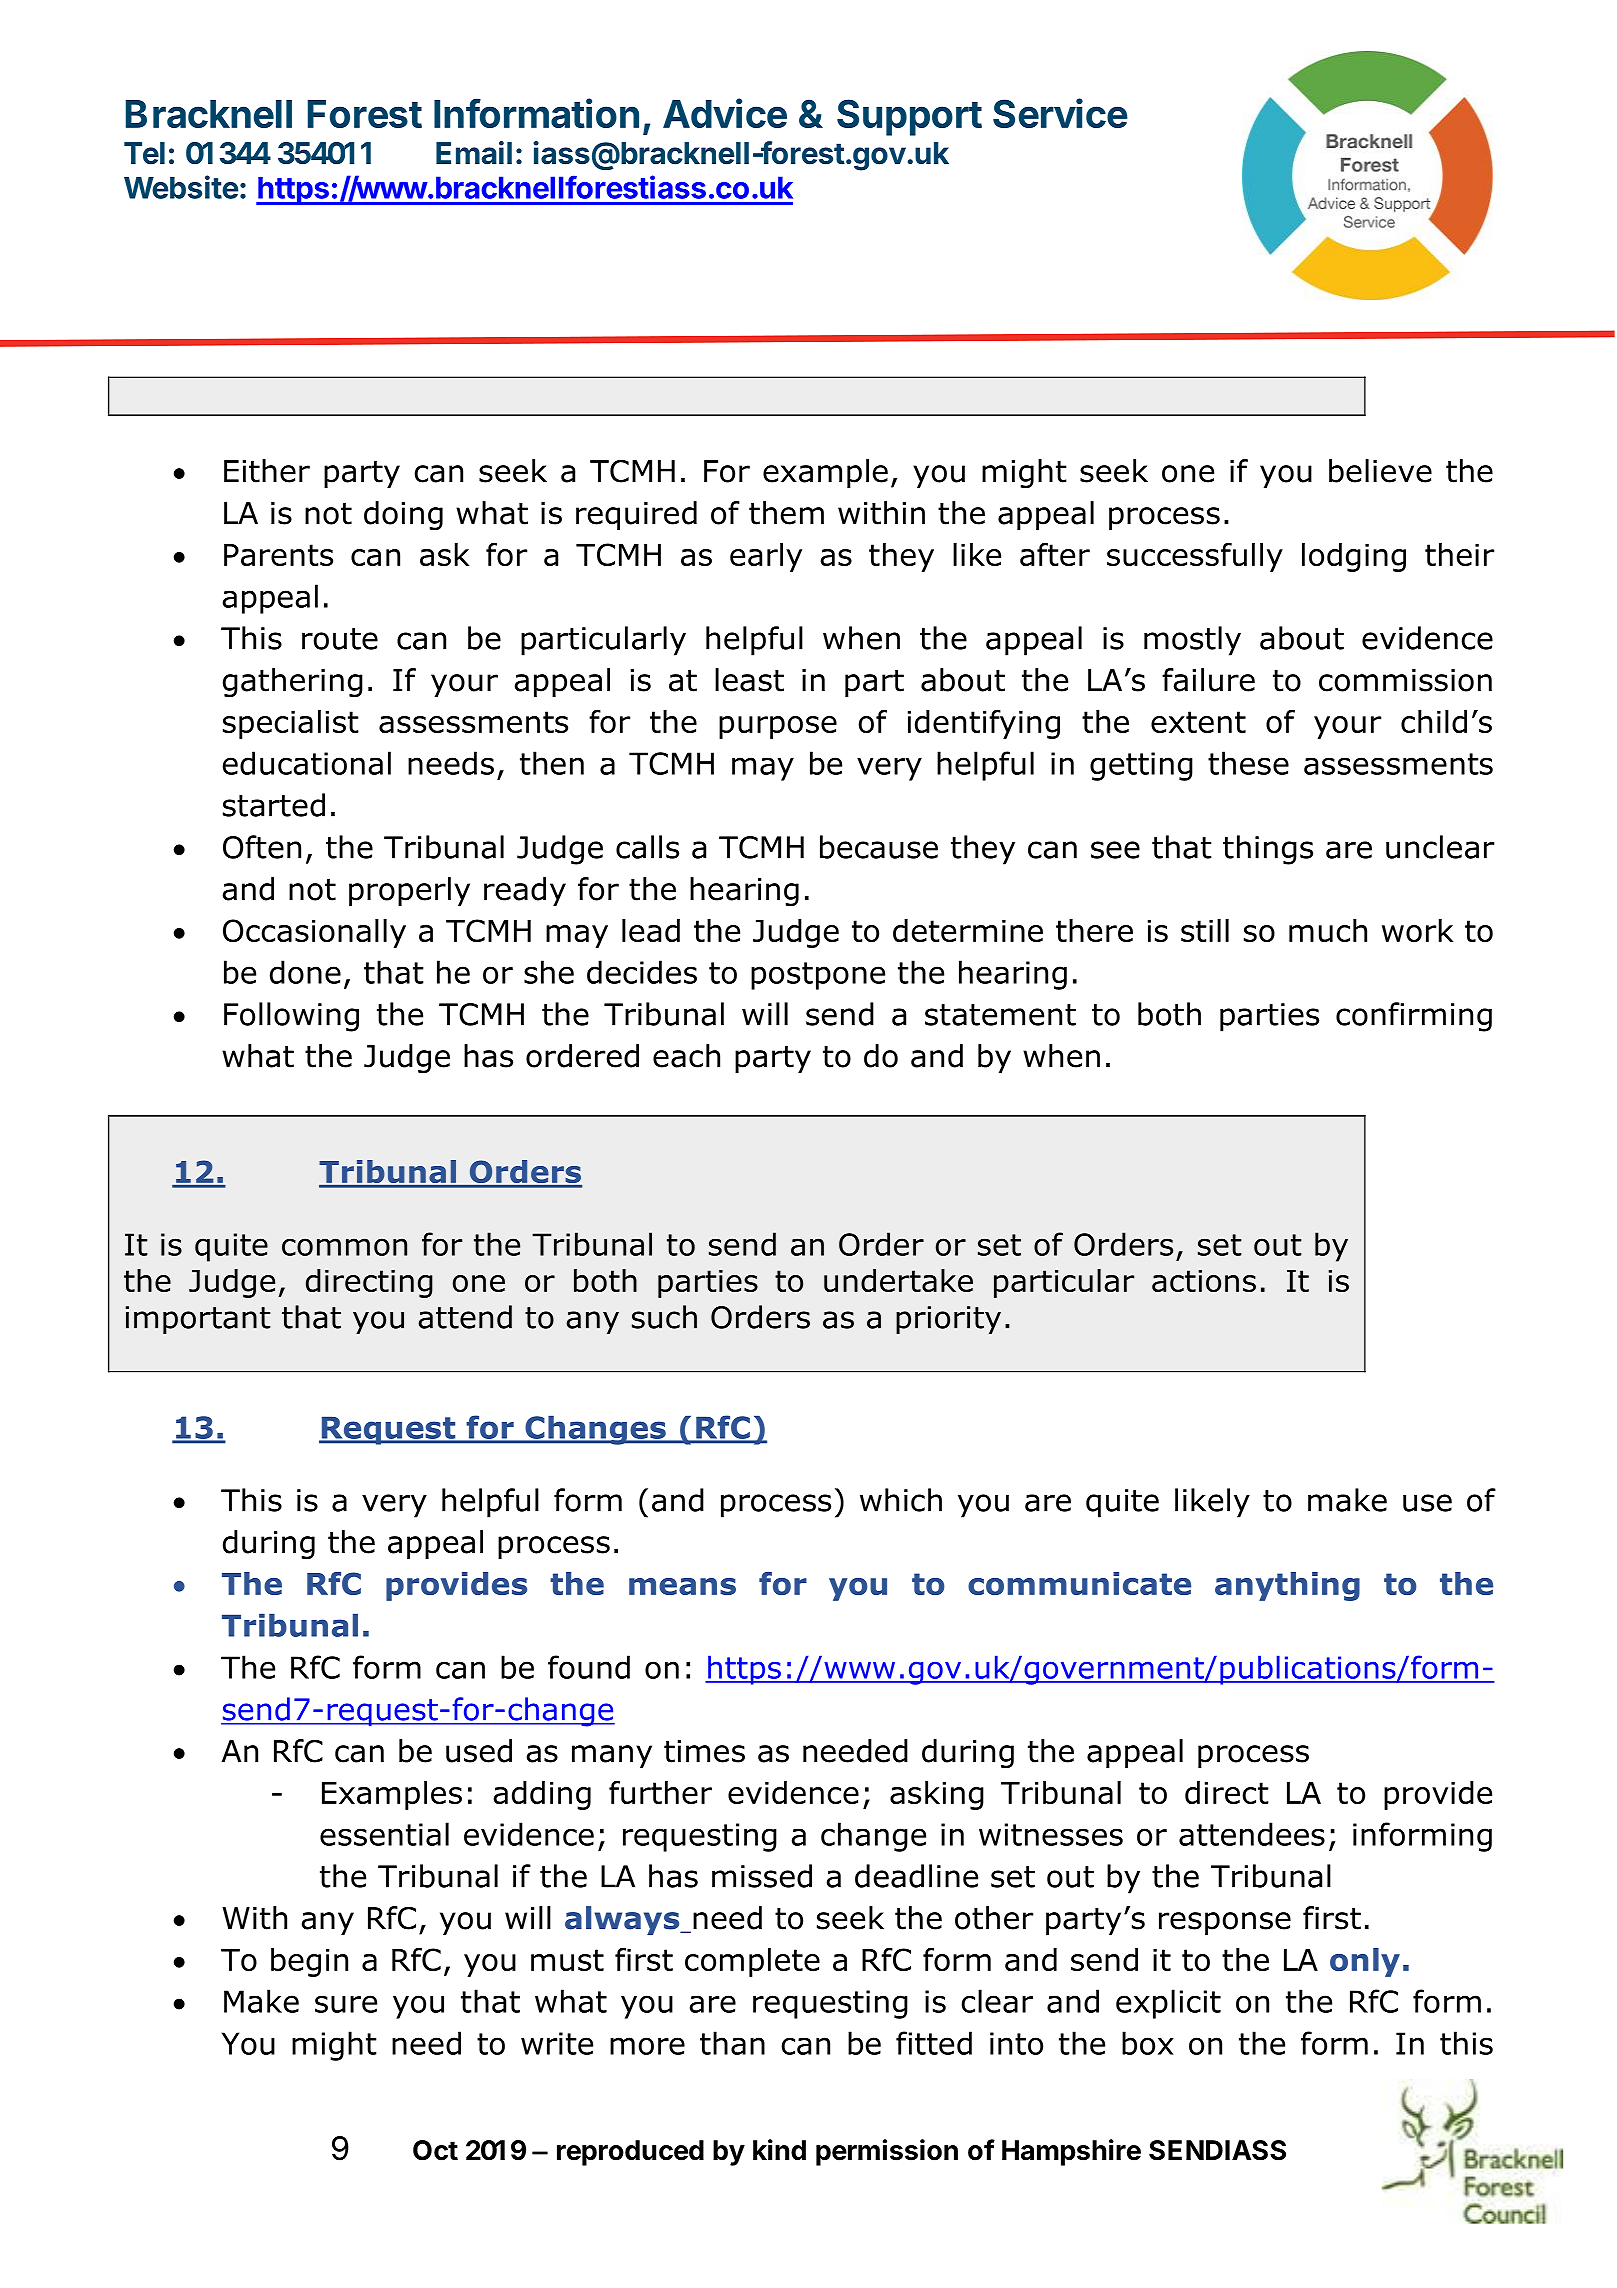 Image resolution: width=1617 pixels, height=2288 pixels. I want to click on sure, so click(346, 2004).
